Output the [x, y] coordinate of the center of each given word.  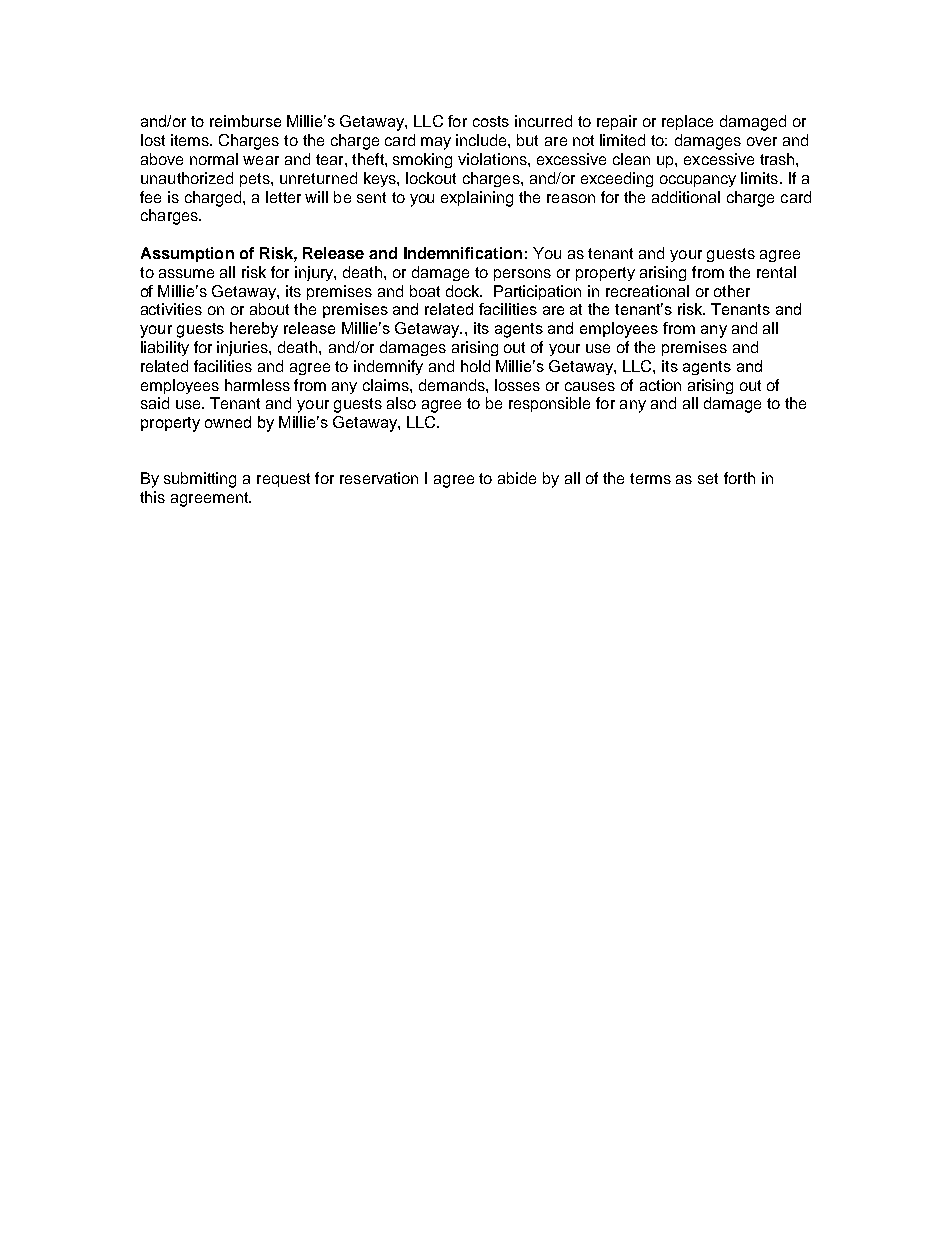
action [660, 385]
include [482, 140]
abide [517, 478]
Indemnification [463, 253]
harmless [257, 385]
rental [776, 272]
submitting [200, 480]
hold [475, 366]
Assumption [187, 254]
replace [687, 122]
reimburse [245, 121]
